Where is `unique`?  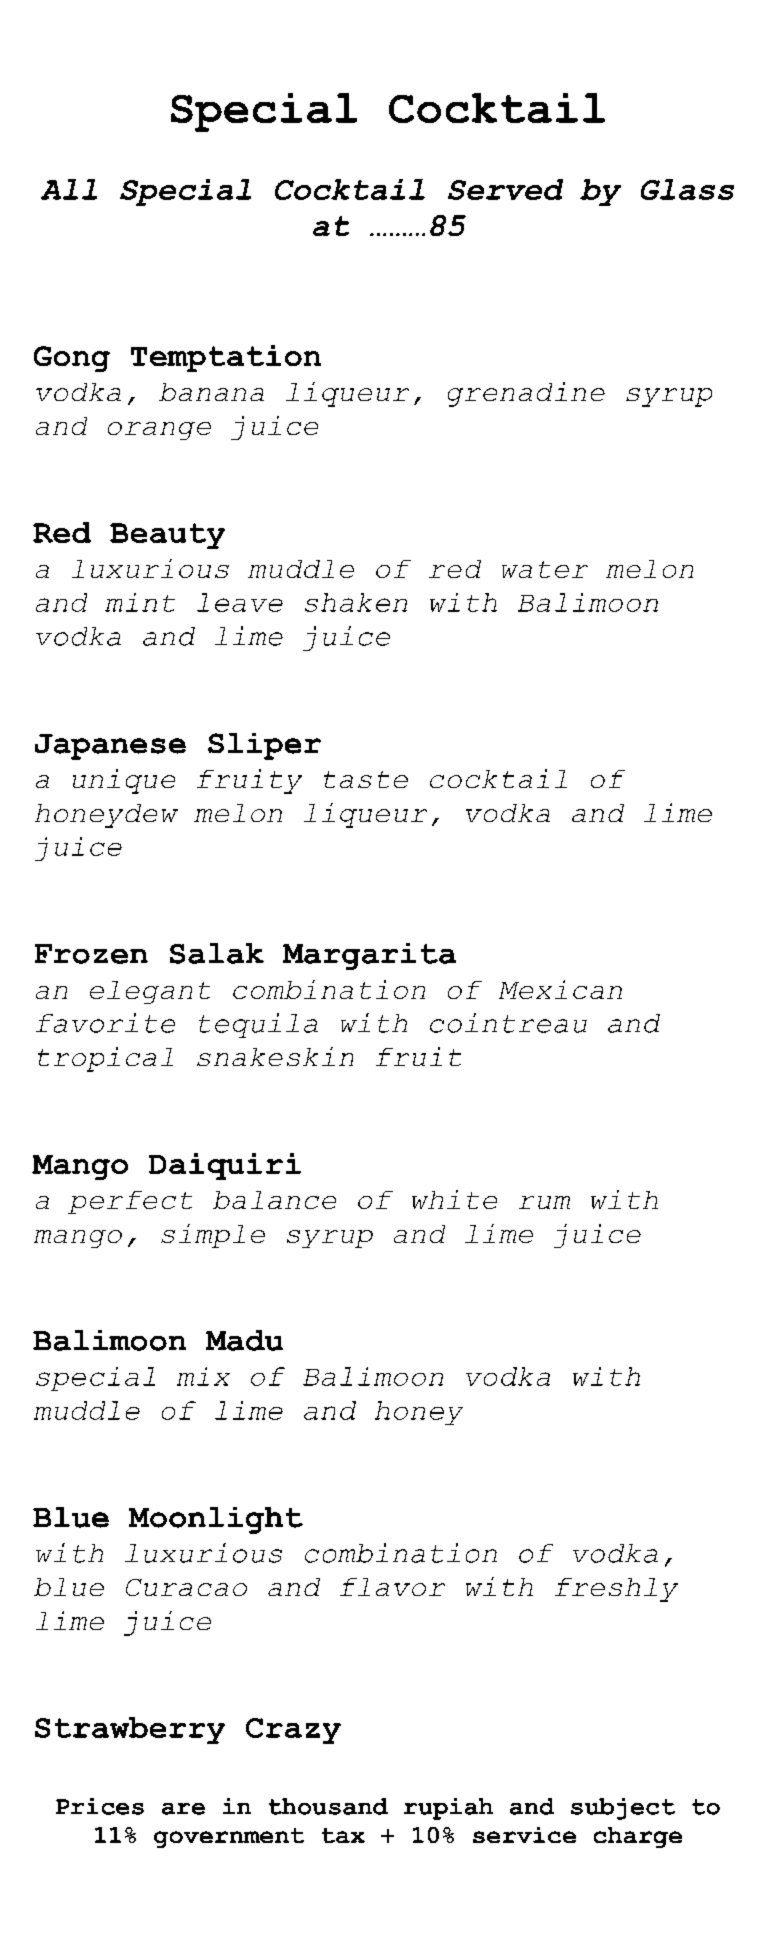 unique is located at coordinates (124, 781).
